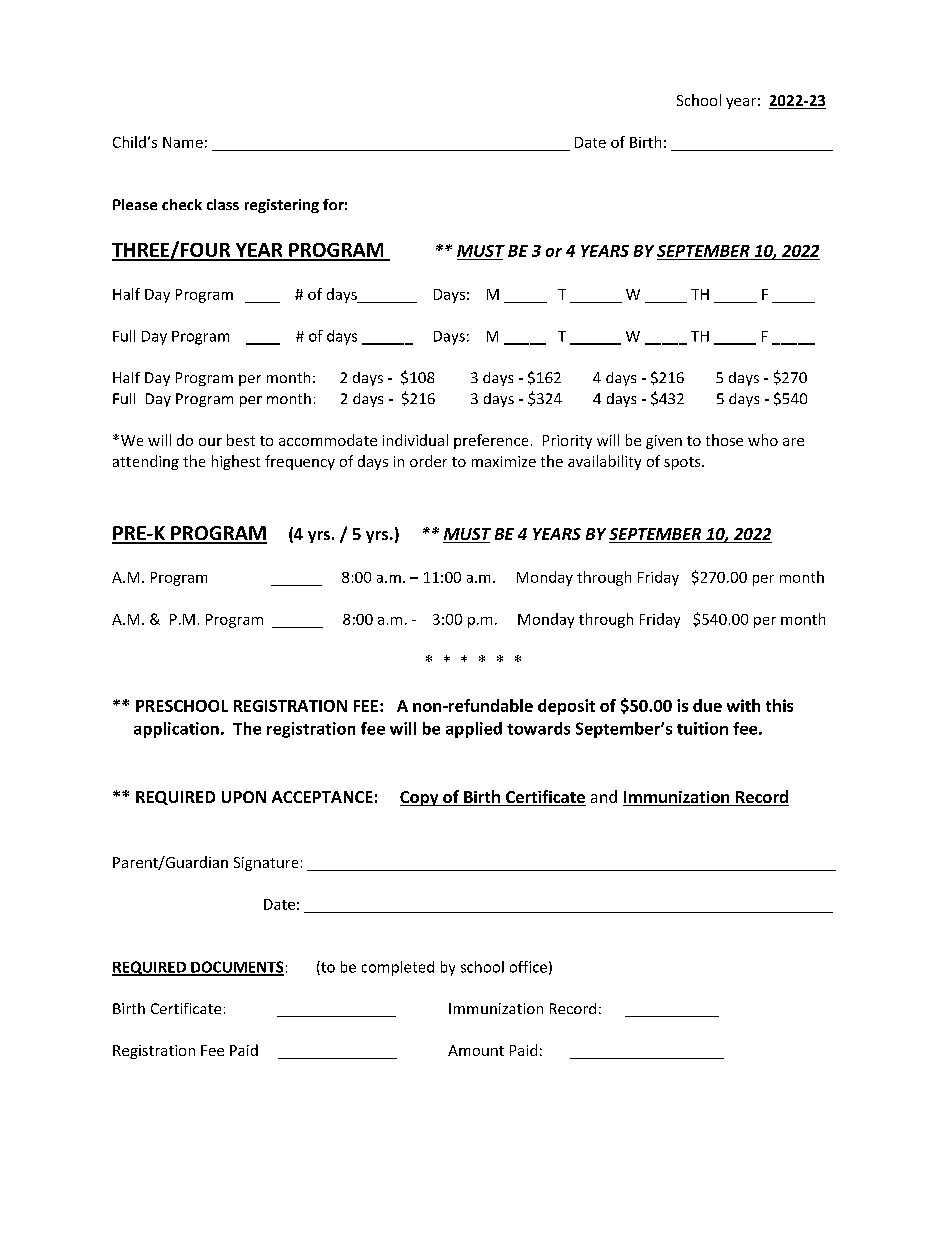 This document has width=952, height=1233. Describe the element at coordinates (683, 463) in the document. I see `spots` at that location.
